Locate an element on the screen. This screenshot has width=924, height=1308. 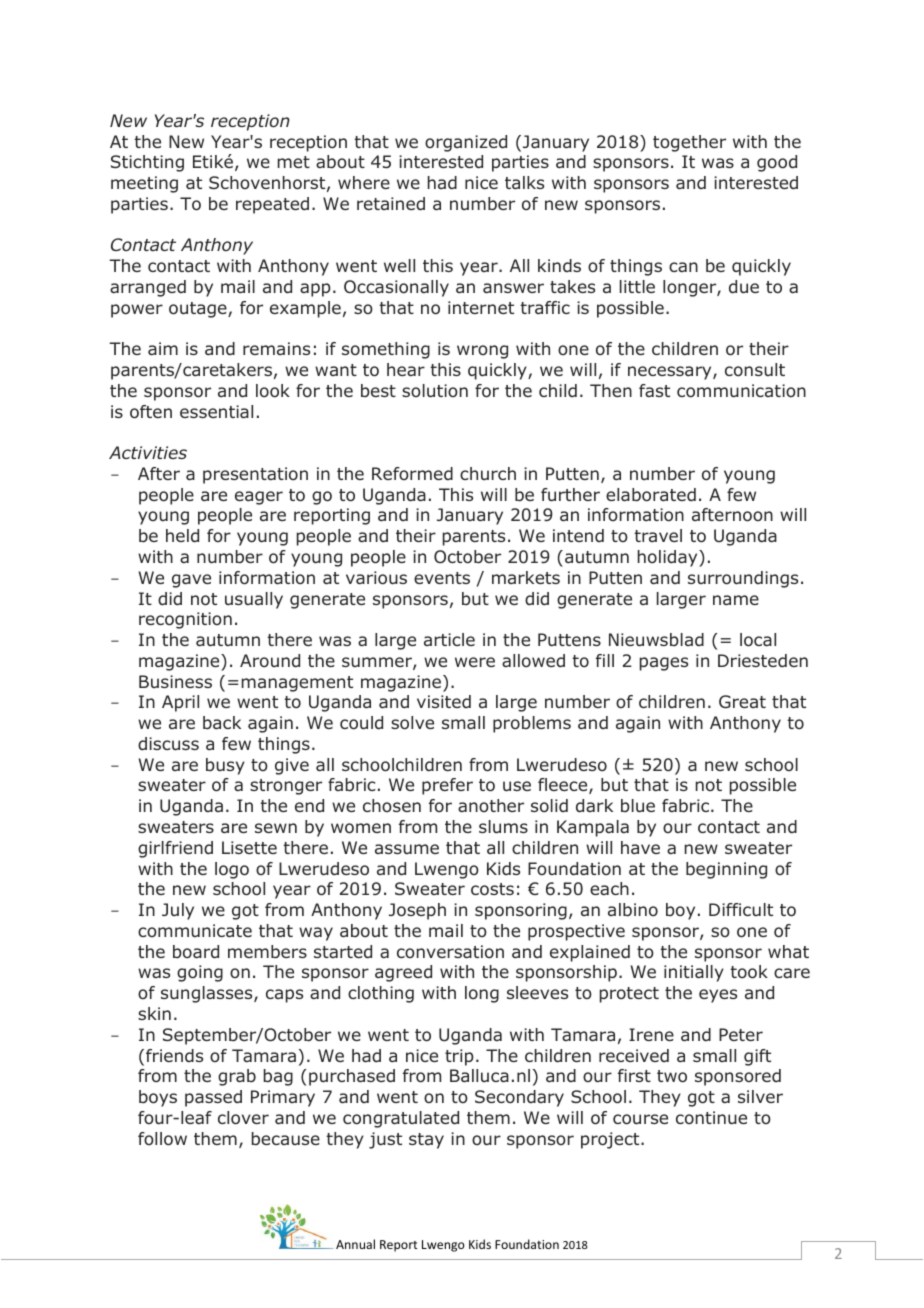
repeated is located at coordinates (272, 205).
